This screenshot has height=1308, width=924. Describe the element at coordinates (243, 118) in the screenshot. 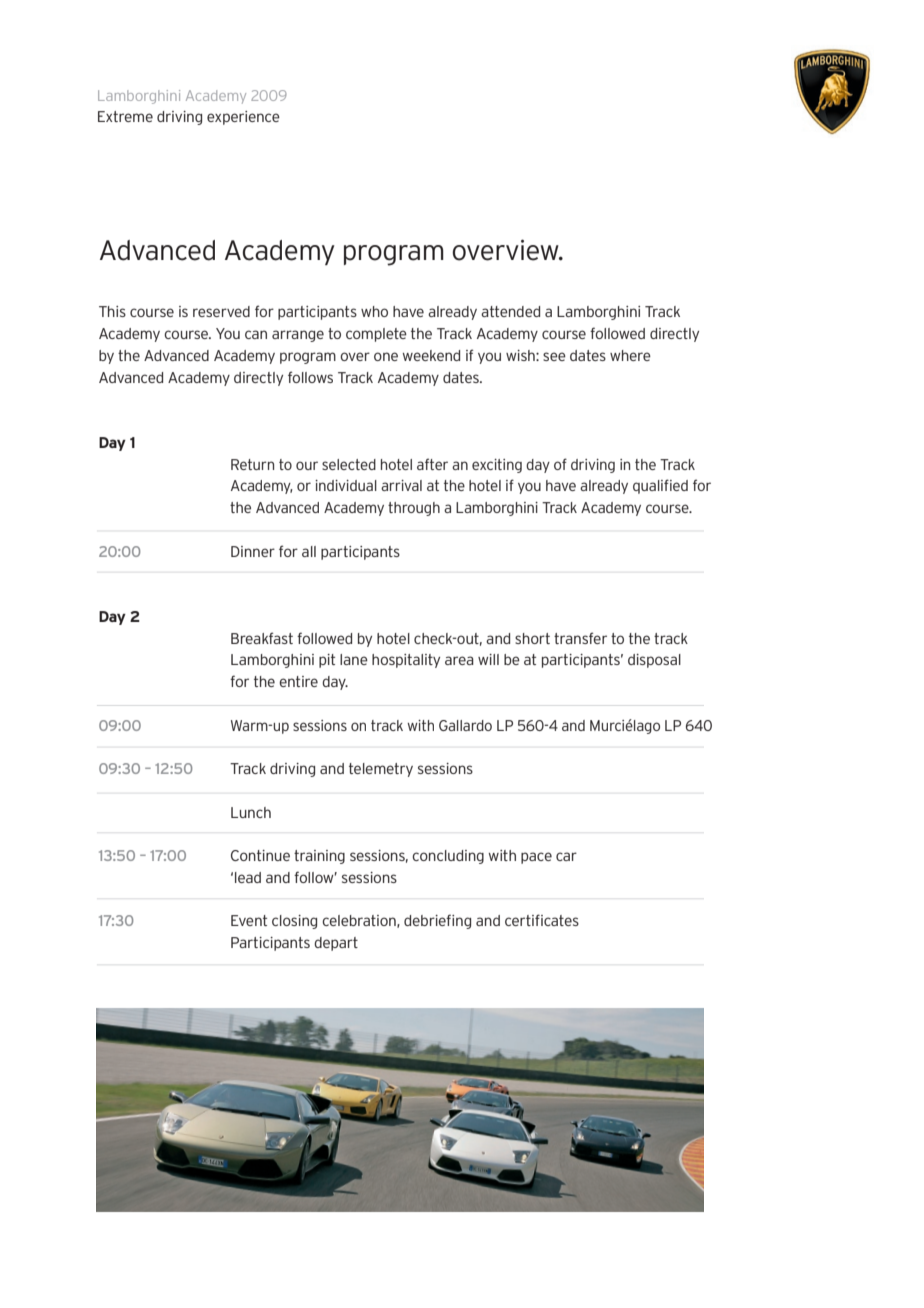

I see `experience` at that location.
